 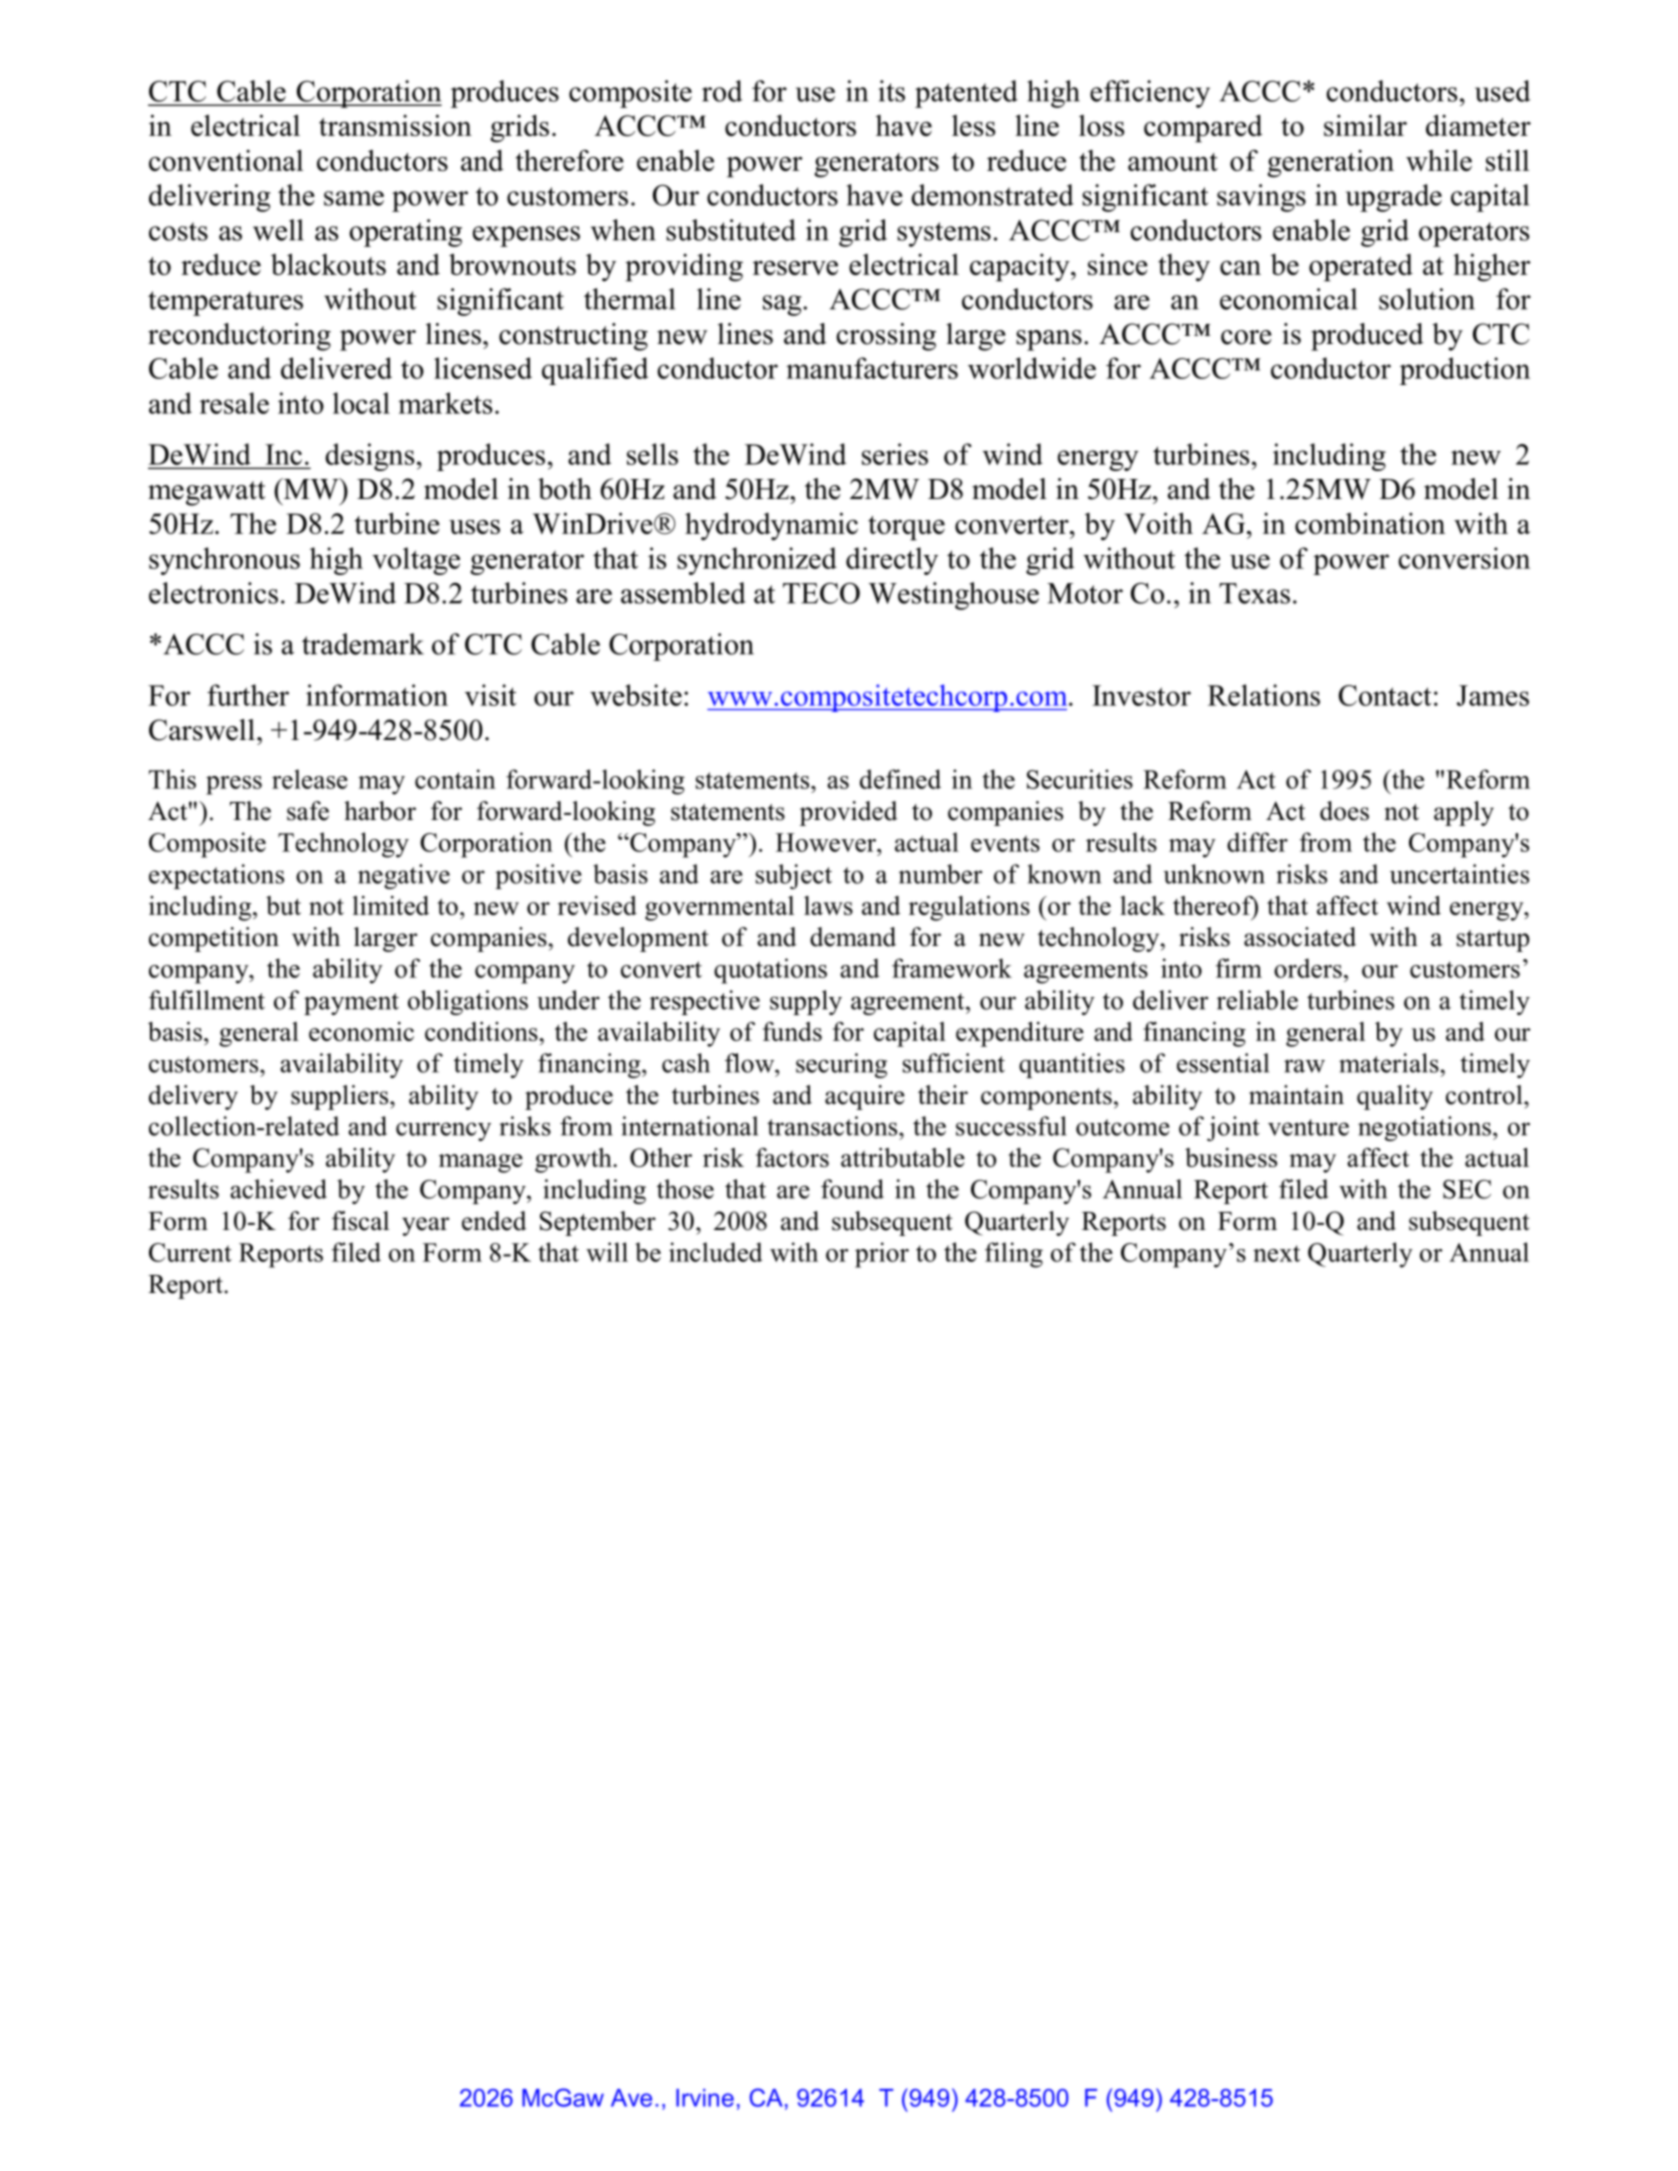 I want to click on Irvine, so click(x=705, y=2098).
